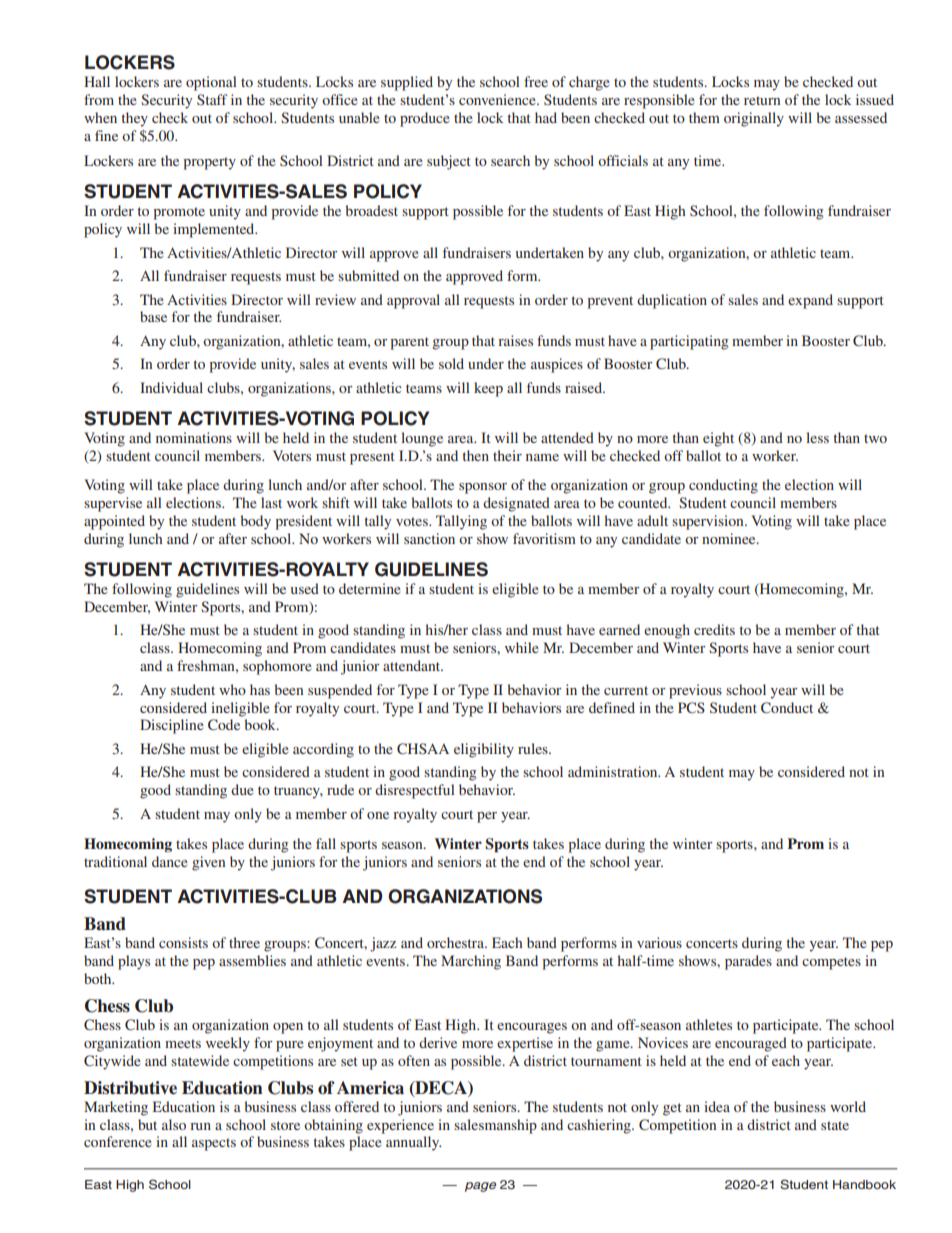 Image resolution: width=952 pixels, height=1233 pixels. What do you see at coordinates (817, 437) in the image?
I see `less` at bounding box center [817, 437].
